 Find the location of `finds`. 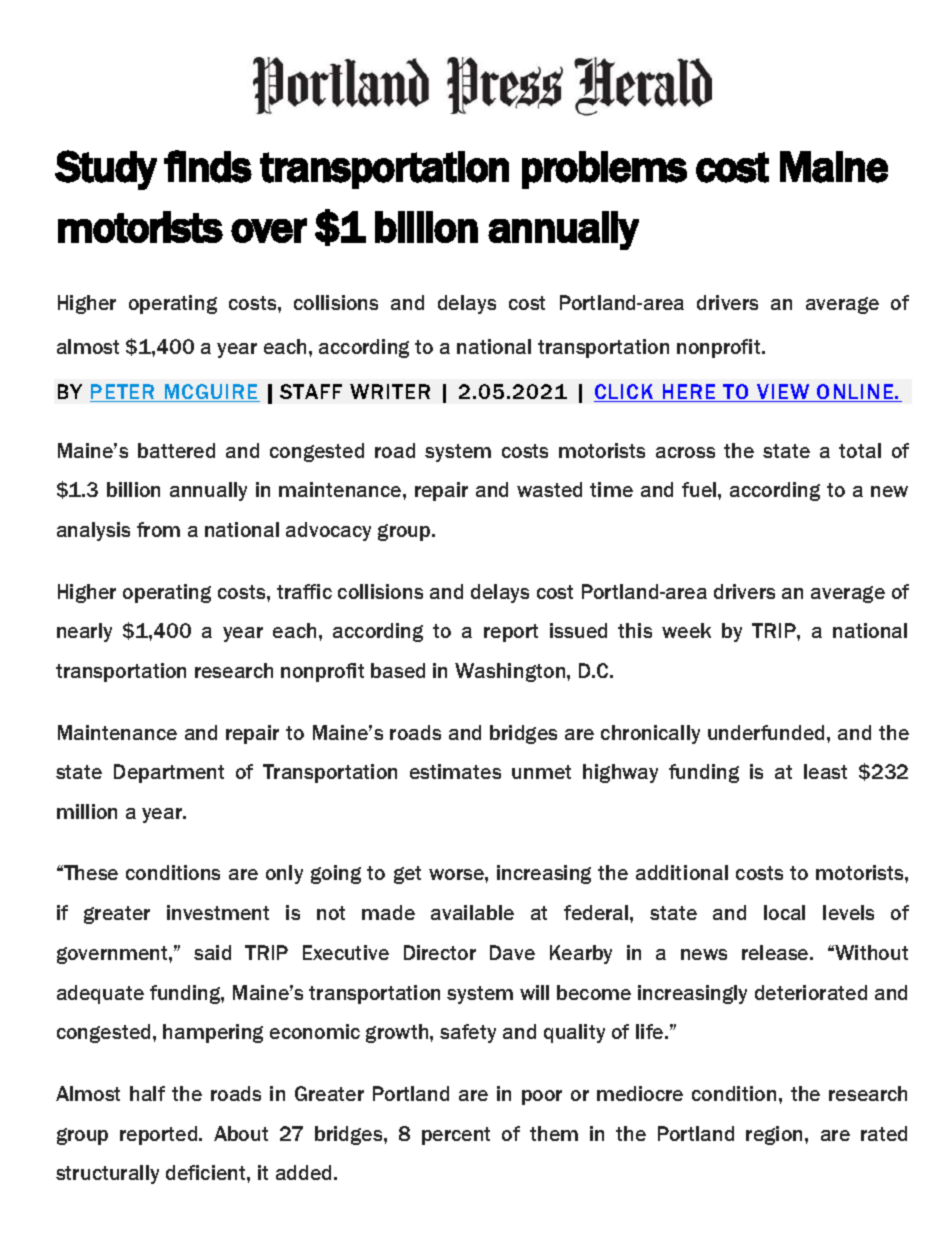

finds is located at coordinates (208, 166).
